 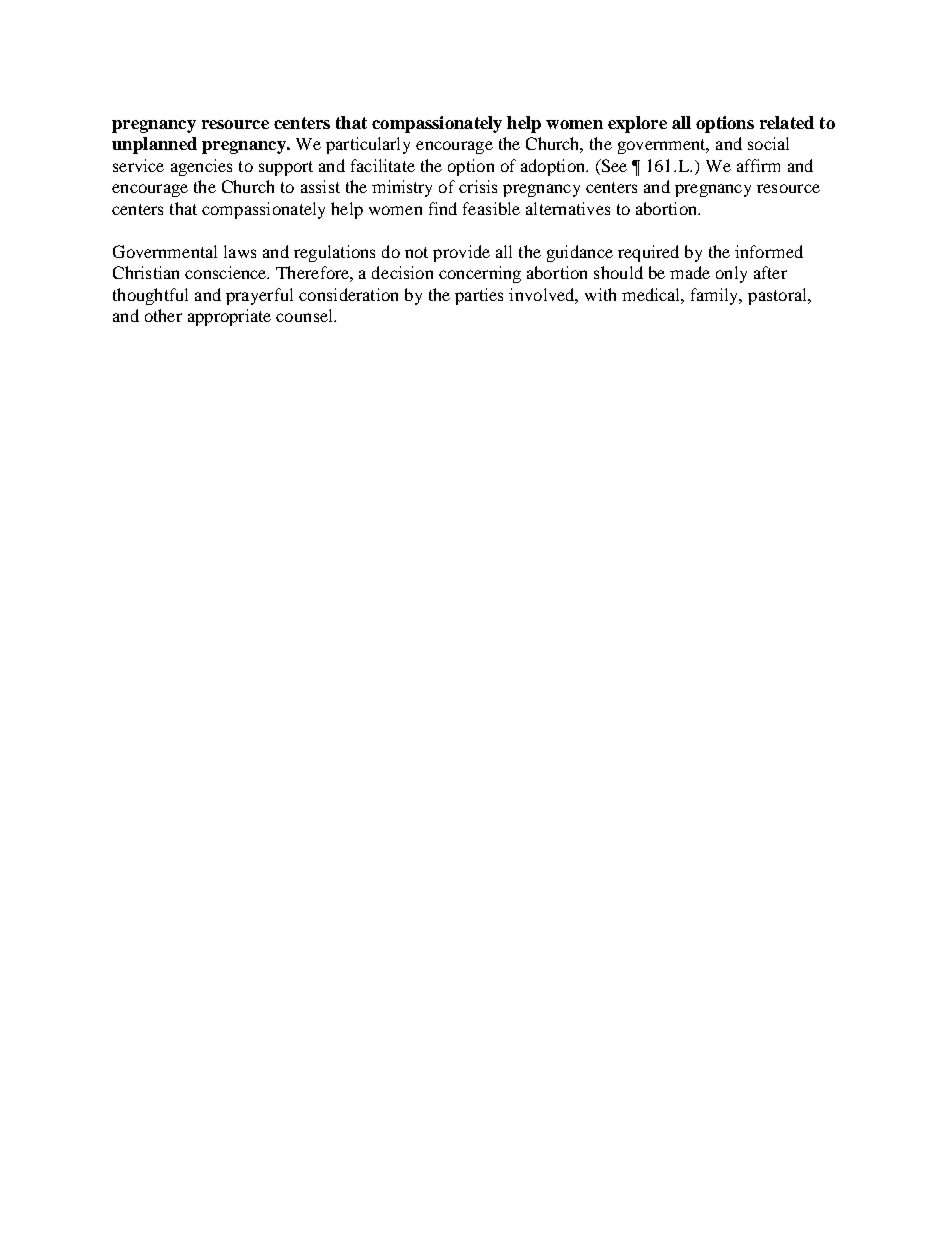 I want to click on unplanned, so click(x=154, y=145).
